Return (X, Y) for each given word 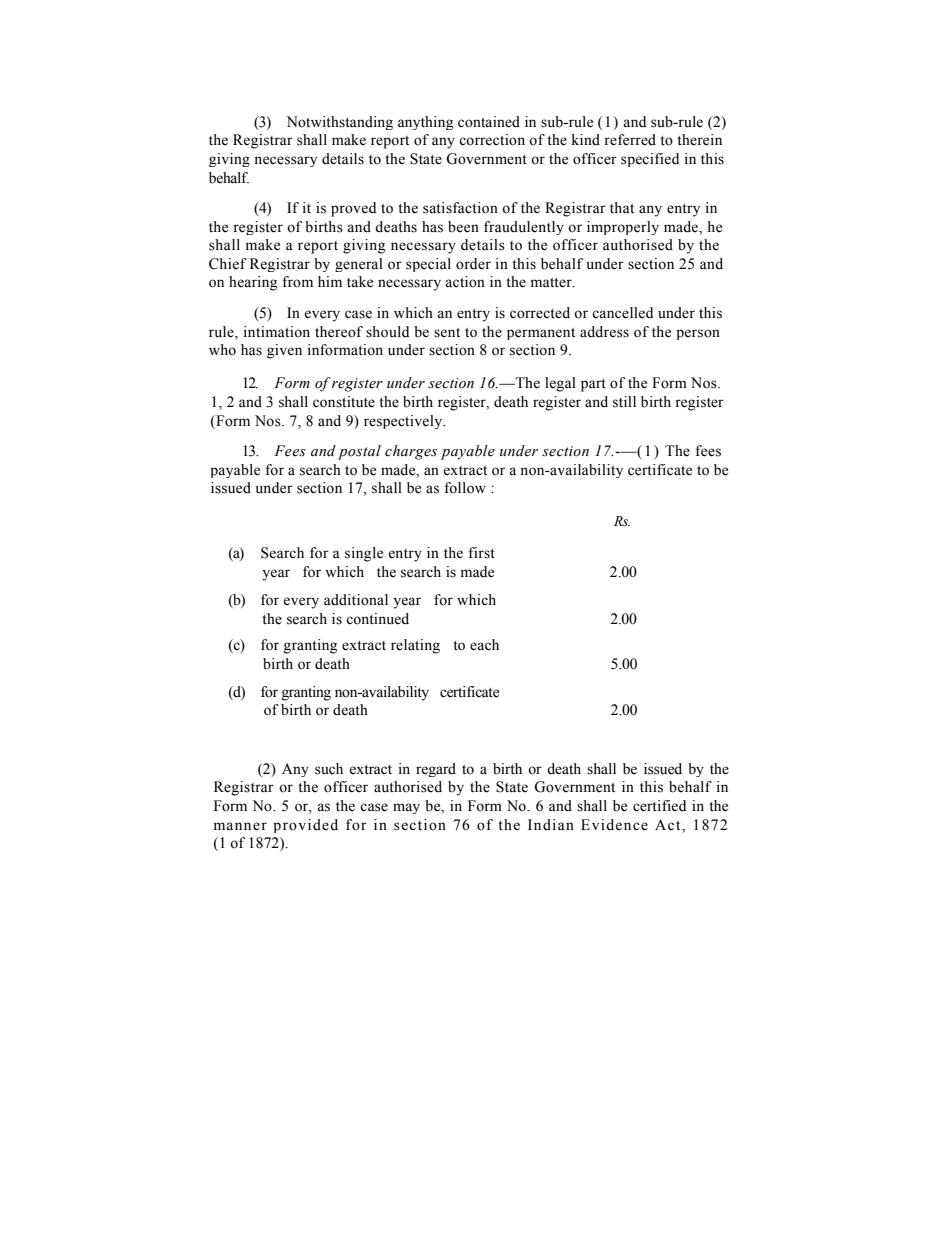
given (284, 351)
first (481, 553)
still (624, 402)
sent (447, 333)
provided (305, 826)
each (484, 645)
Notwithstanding (340, 123)
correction (492, 140)
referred (630, 140)
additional (356, 600)
